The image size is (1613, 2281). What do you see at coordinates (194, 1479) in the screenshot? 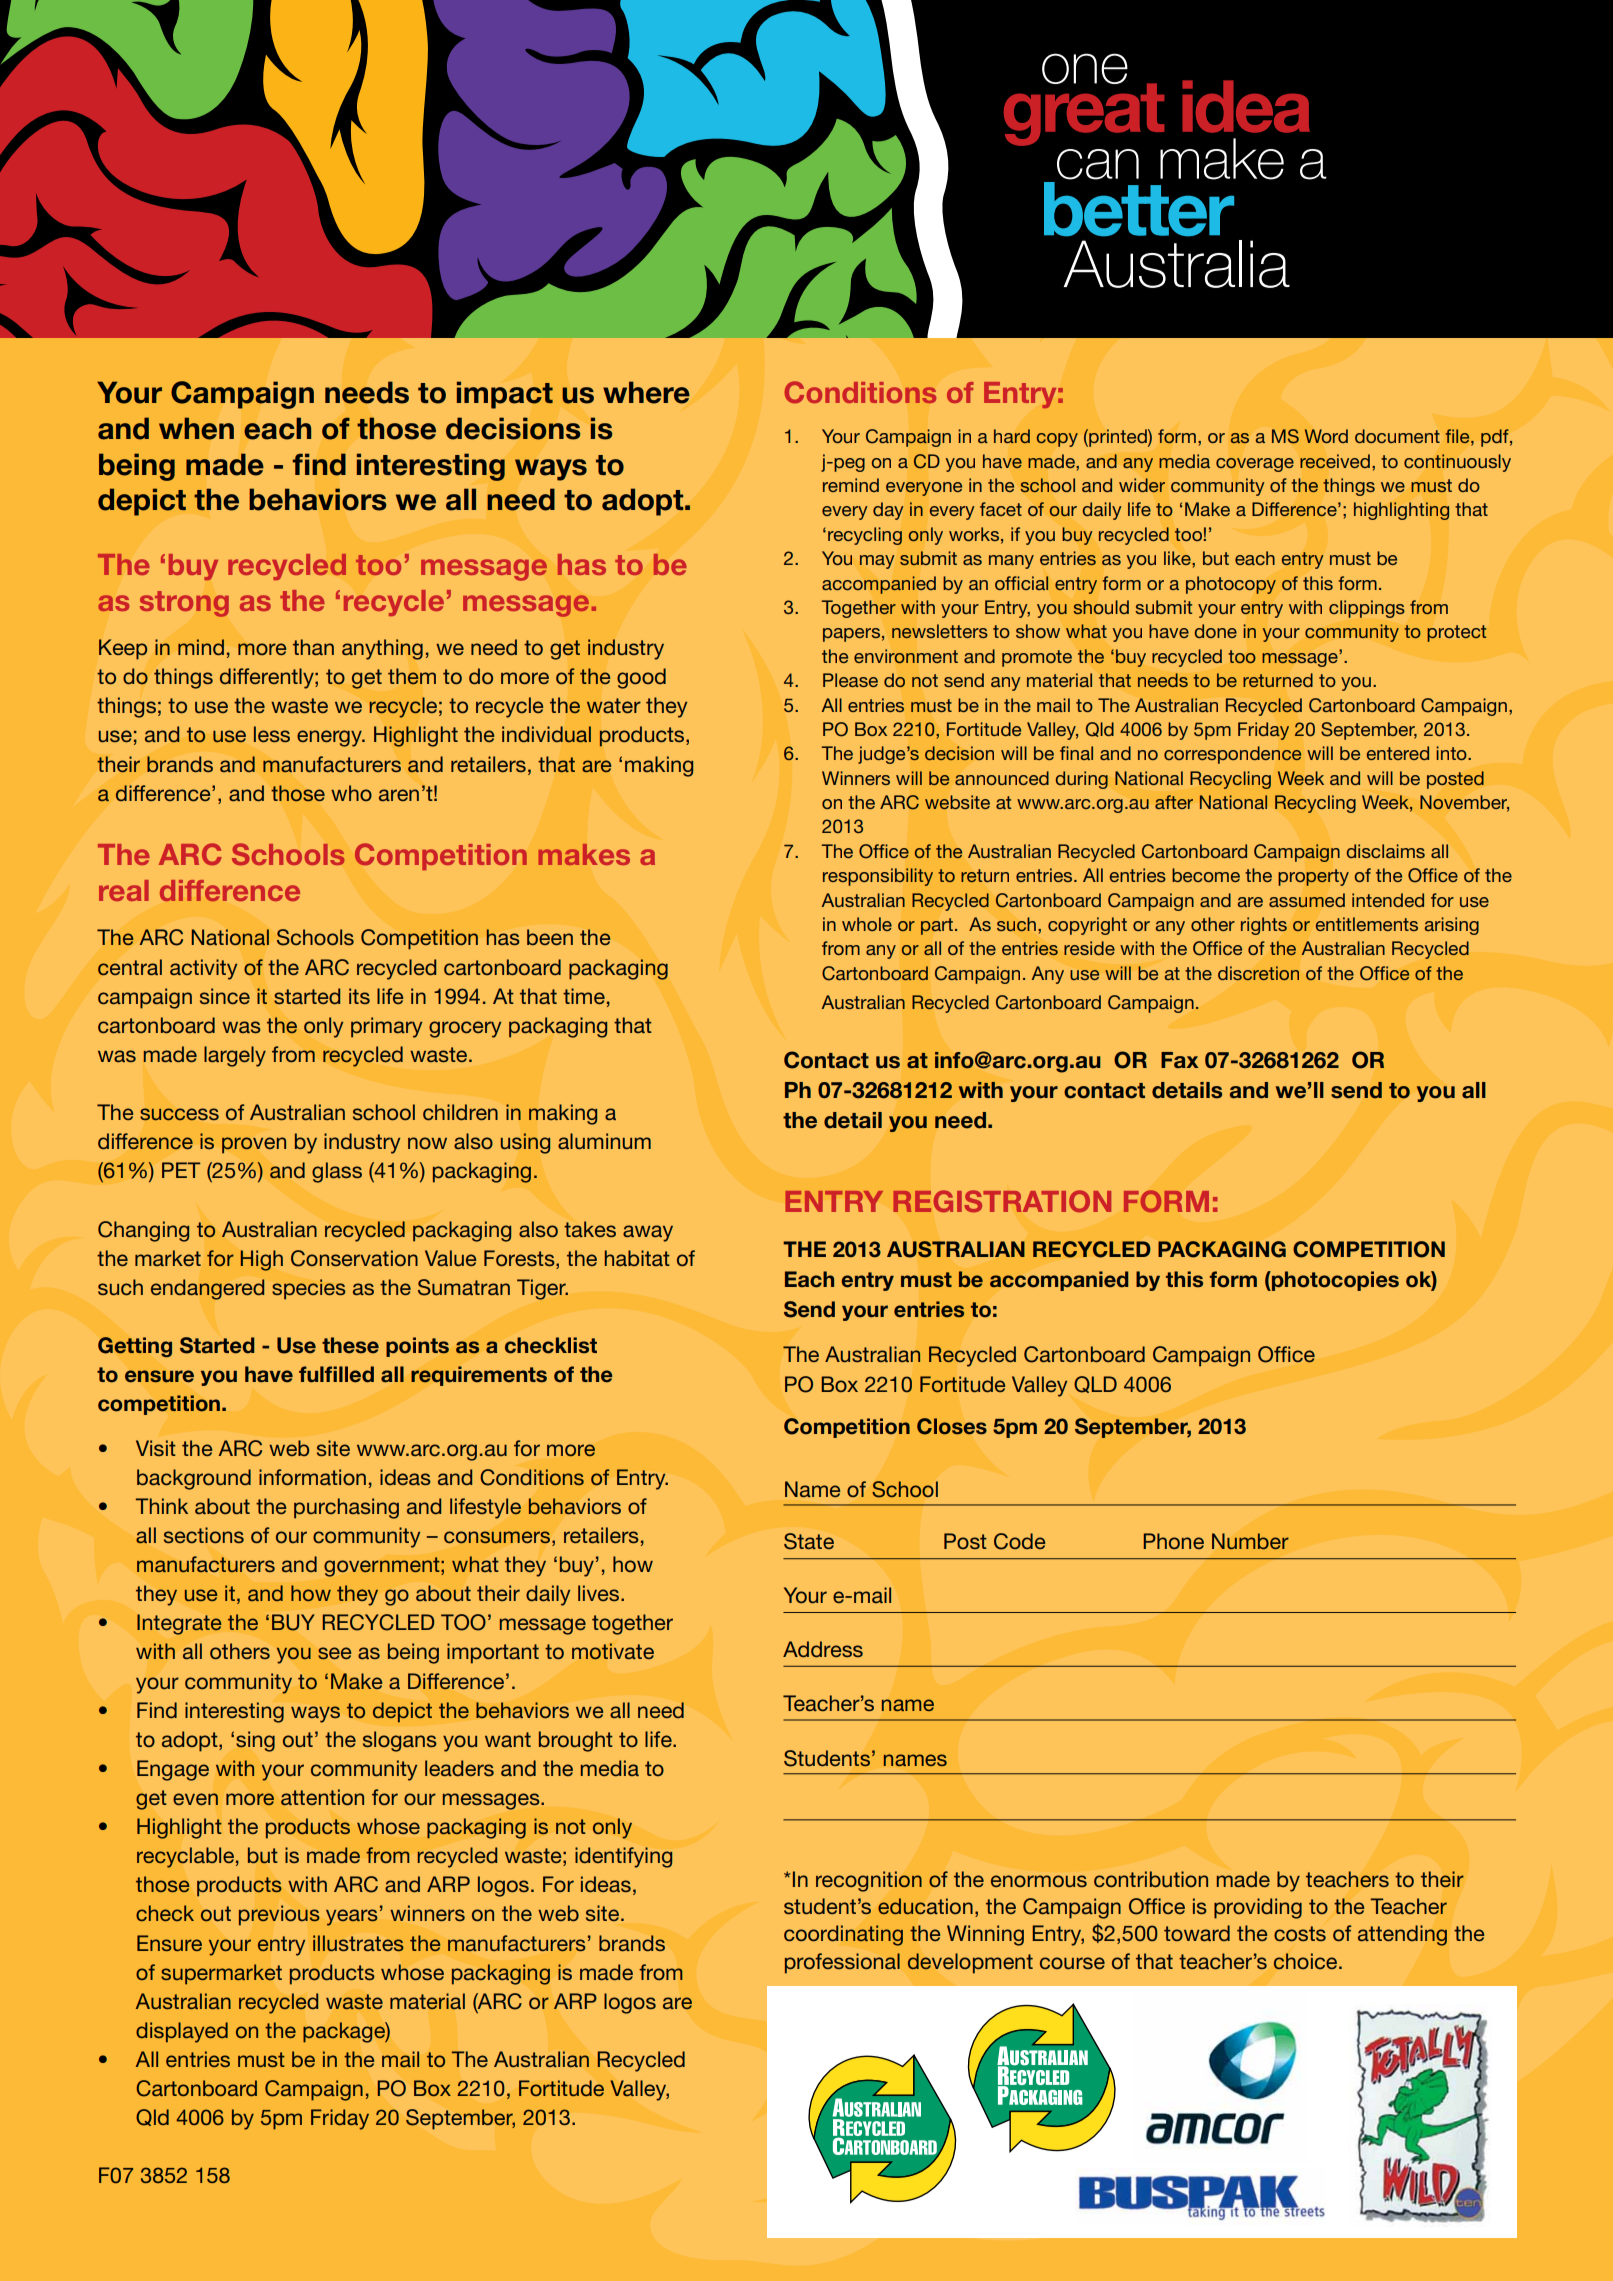
I see `background` at bounding box center [194, 1479].
